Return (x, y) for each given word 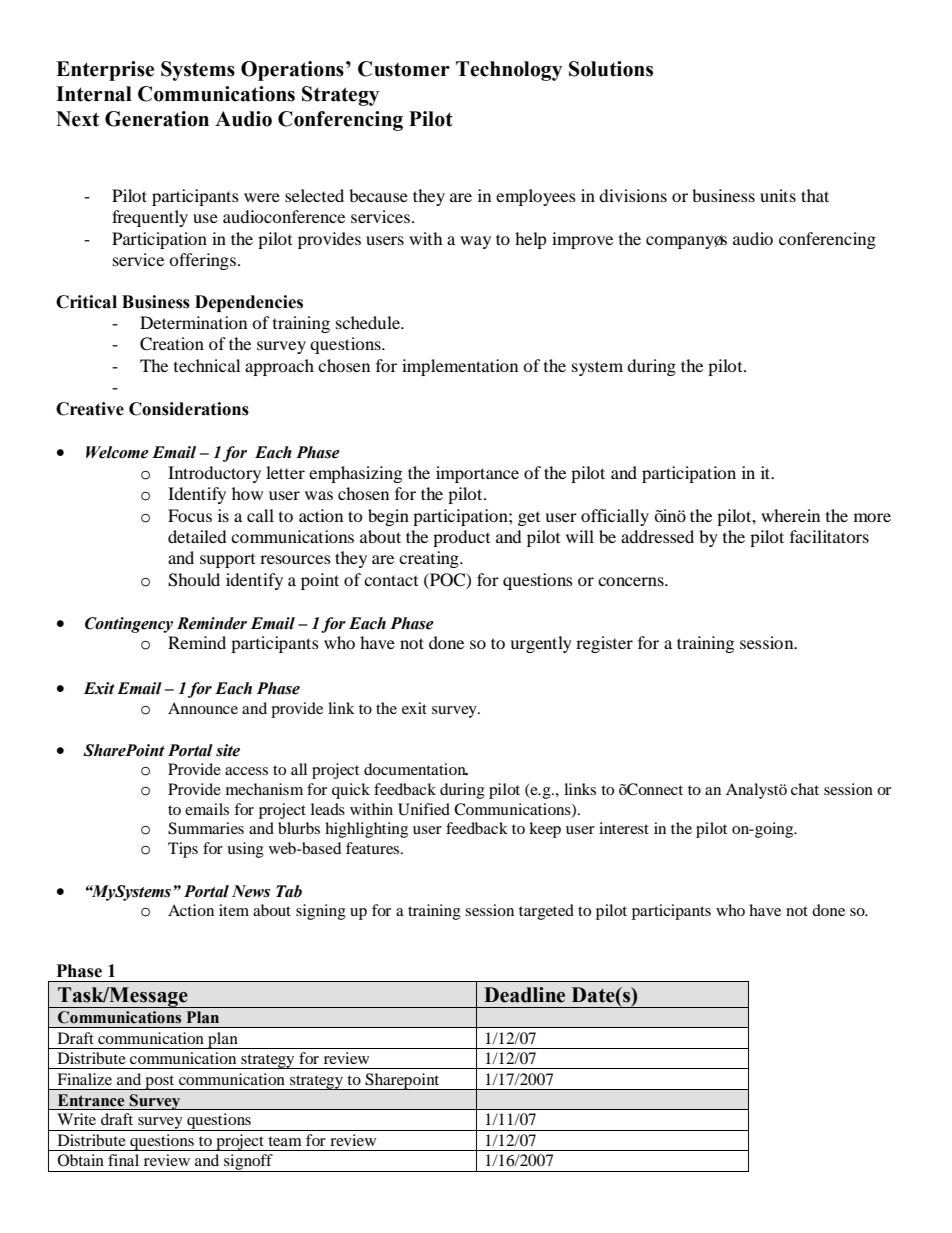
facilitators (829, 536)
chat (805, 789)
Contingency (129, 625)
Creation (172, 344)
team (285, 1141)
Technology (509, 71)
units (778, 195)
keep (545, 830)
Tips (183, 850)
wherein (790, 515)
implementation (460, 367)
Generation (157, 119)
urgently (541, 644)
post (160, 1082)
